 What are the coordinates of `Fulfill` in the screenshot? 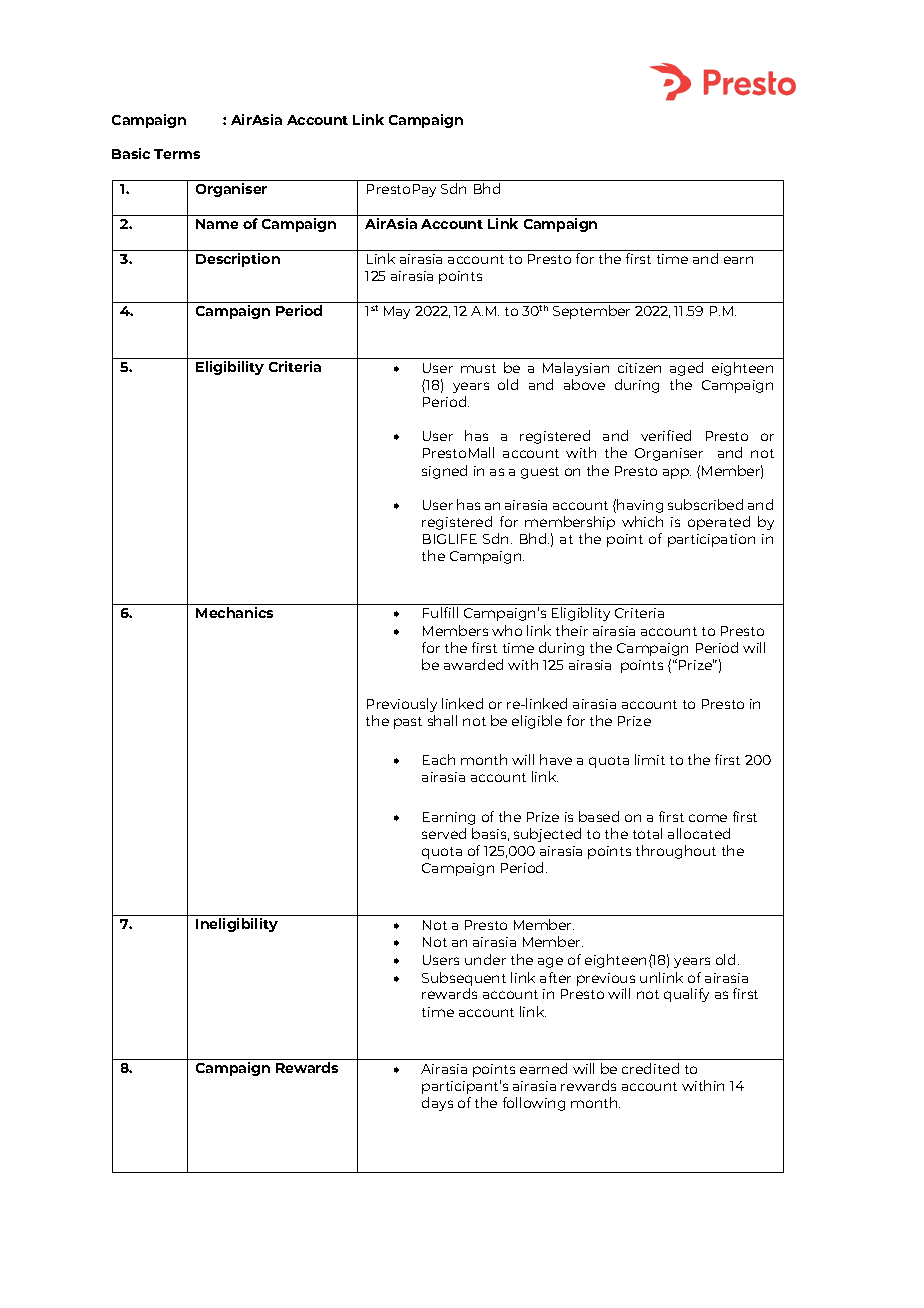 It's located at (440, 612).
